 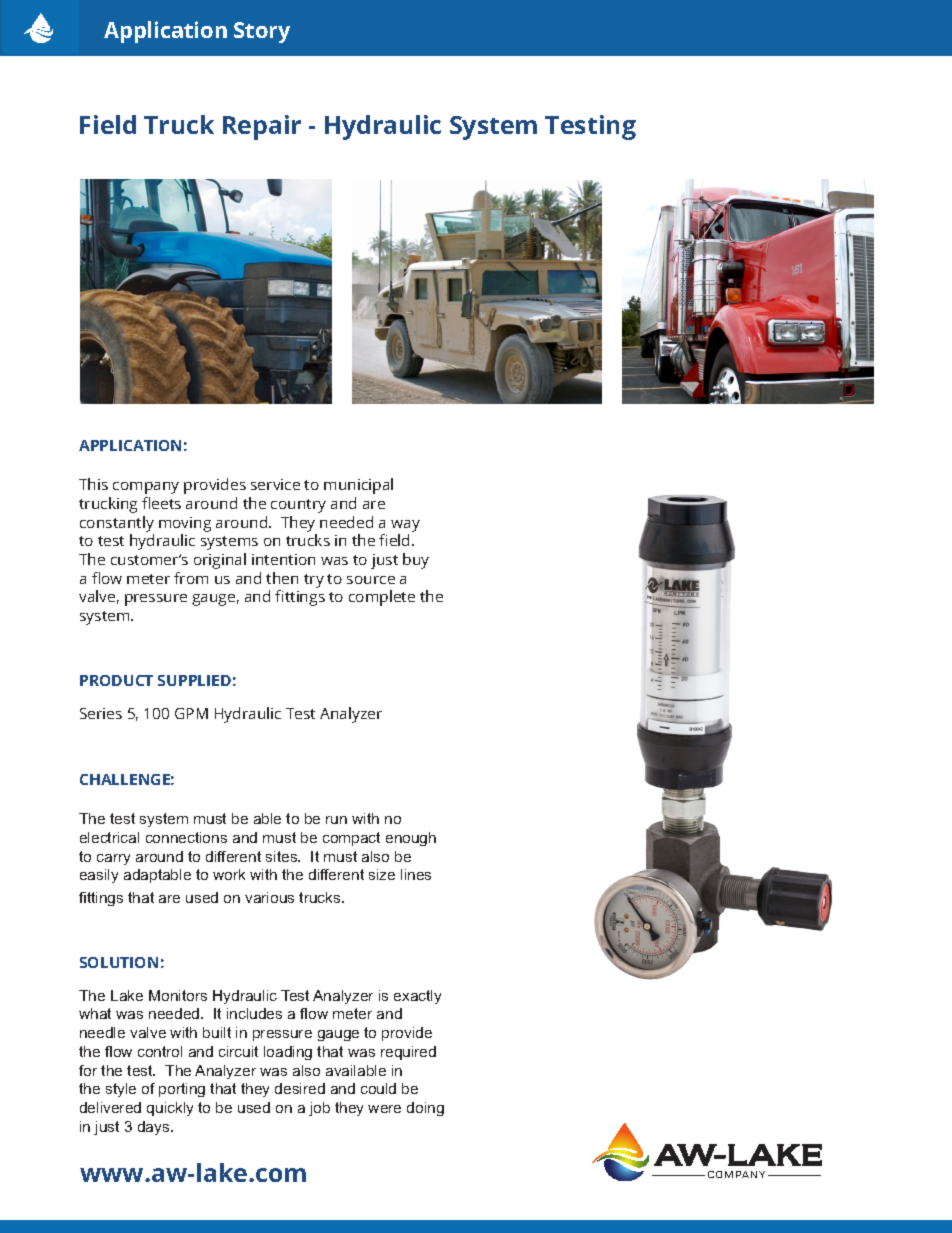 What do you see at coordinates (282, 578) in the screenshot?
I see `then` at bounding box center [282, 578].
